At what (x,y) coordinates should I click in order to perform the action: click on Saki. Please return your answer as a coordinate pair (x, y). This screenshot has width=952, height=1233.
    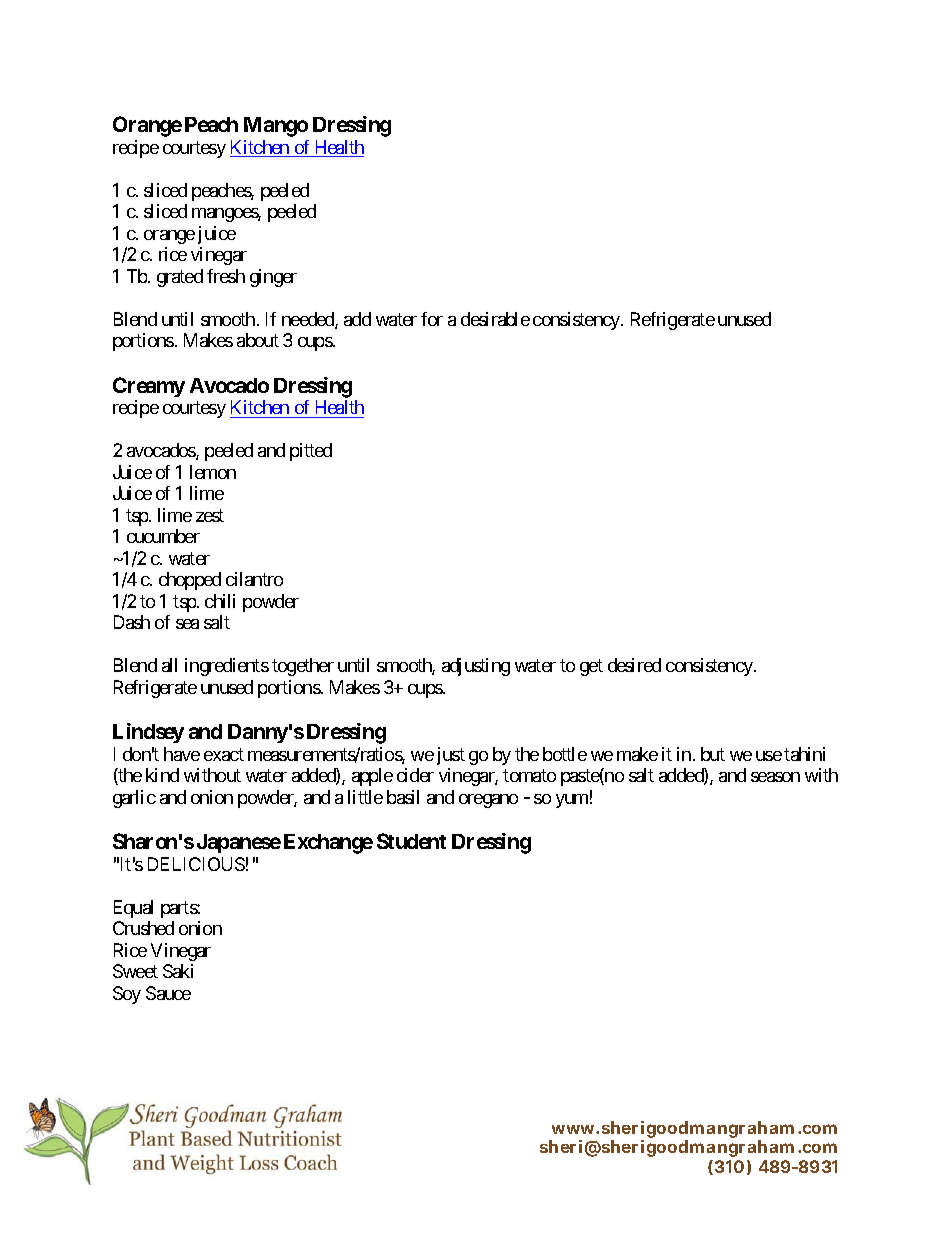
    Looking at the image, I should click on (178, 971).
